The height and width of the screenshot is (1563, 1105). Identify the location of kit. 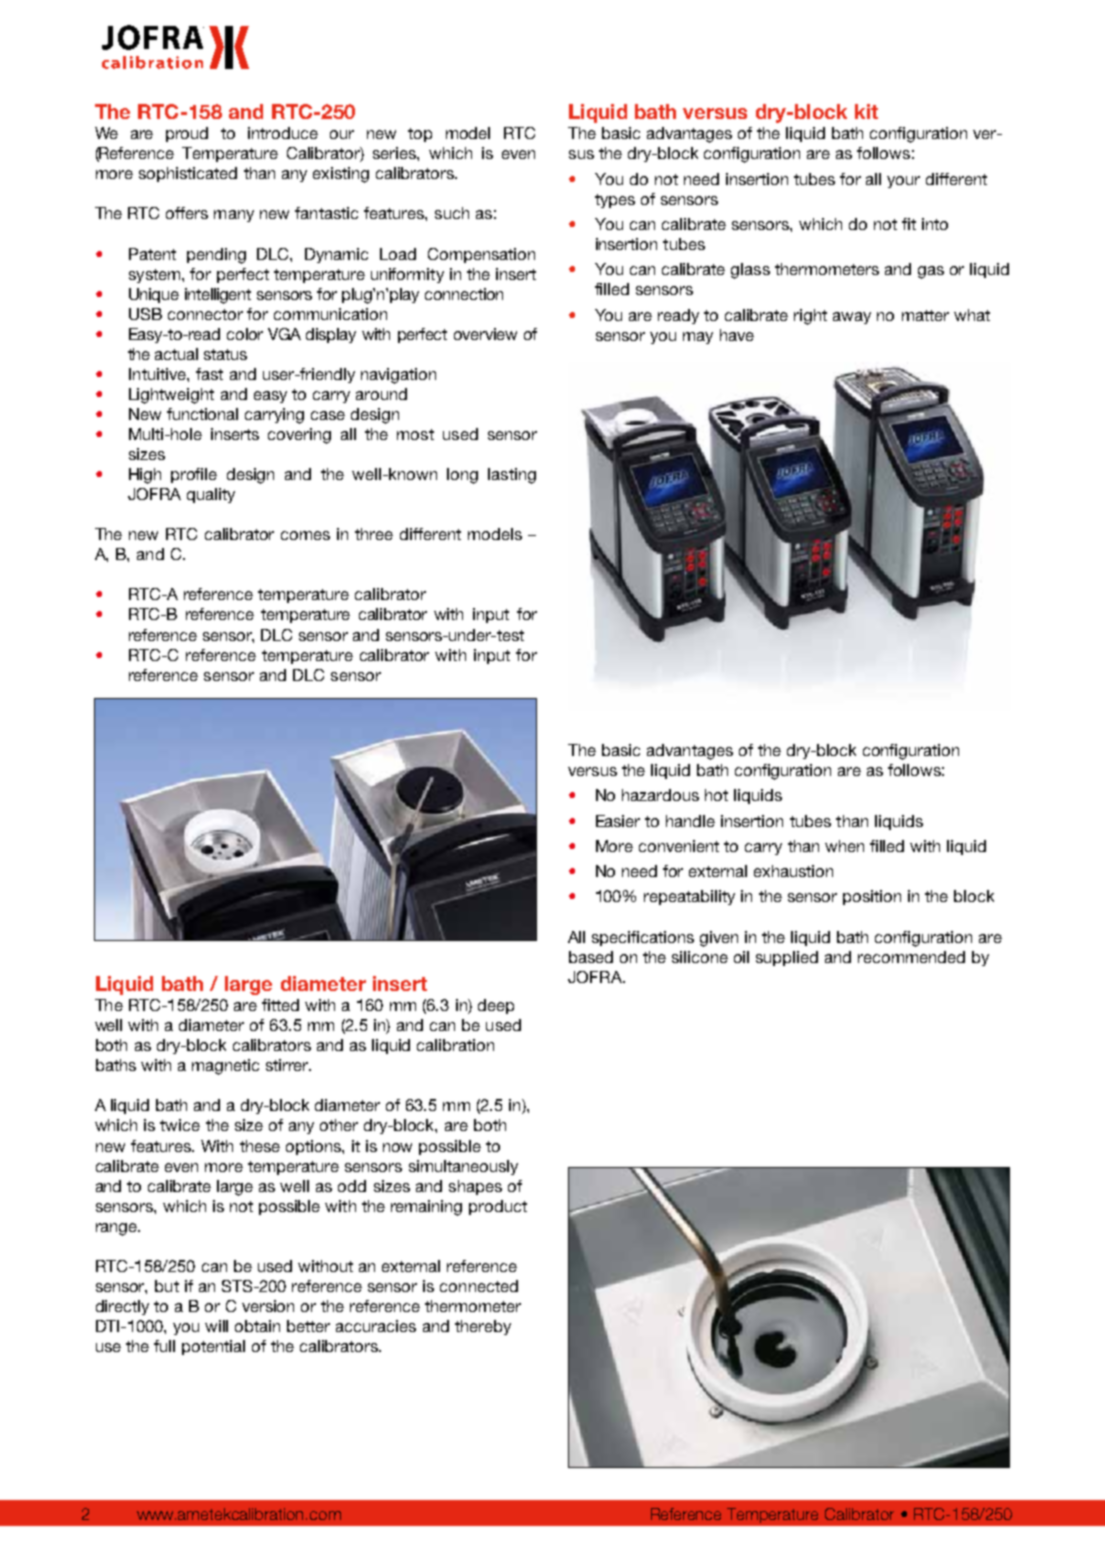
(866, 111).
